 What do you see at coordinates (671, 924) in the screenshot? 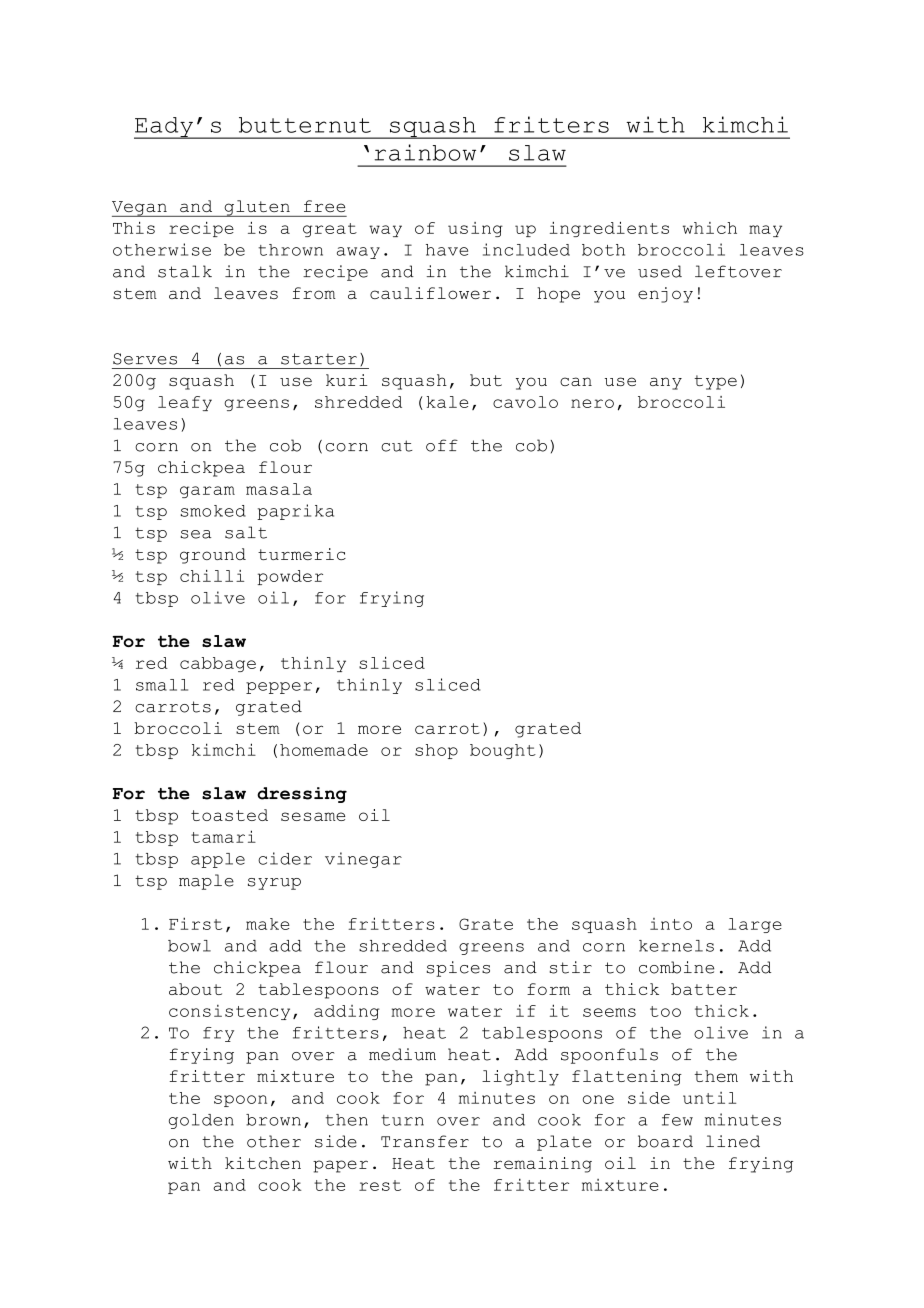
I see `into` at bounding box center [671, 924].
